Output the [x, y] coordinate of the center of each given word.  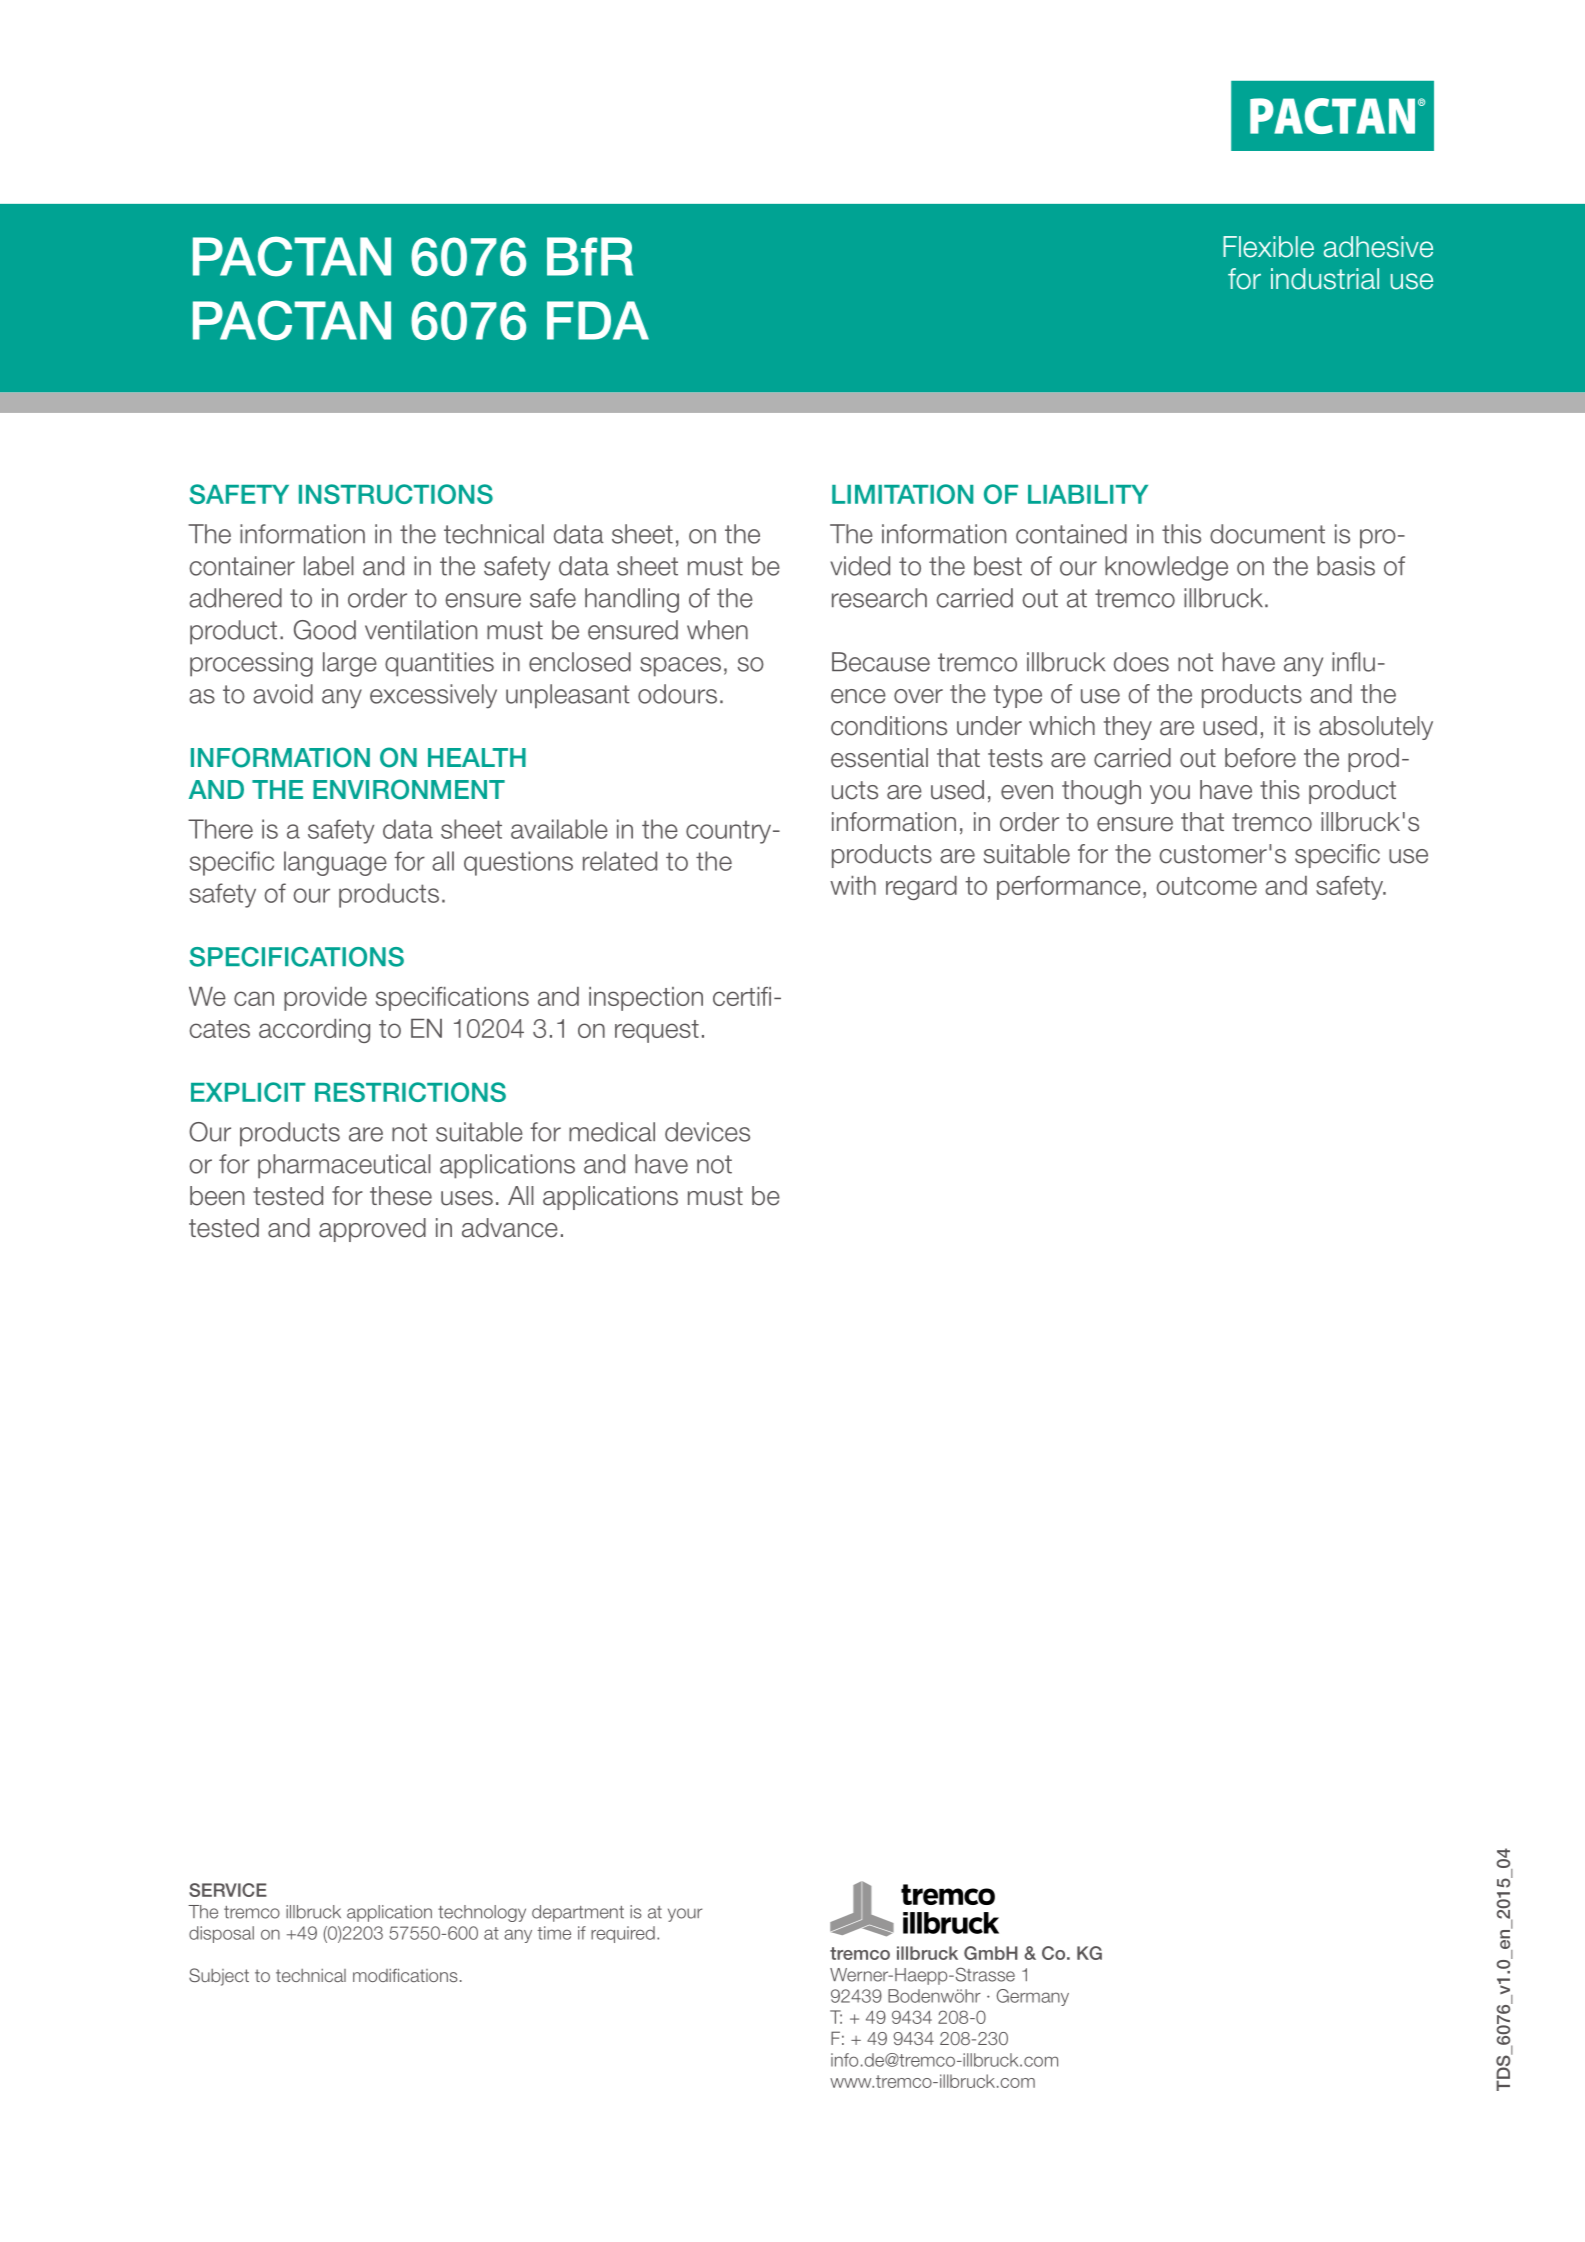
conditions [889, 726]
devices [707, 1132]
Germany [1033, 1997]
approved [372, 1230]
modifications [405, 1975]
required [623, 1934]
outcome [1206, 886]
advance [510, 1228]
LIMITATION [902, 494]
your [685, 1915]
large [350, 664]
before [1260, 758]
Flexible [1268, 247]
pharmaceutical [344, 1166]
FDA [598, 320]
